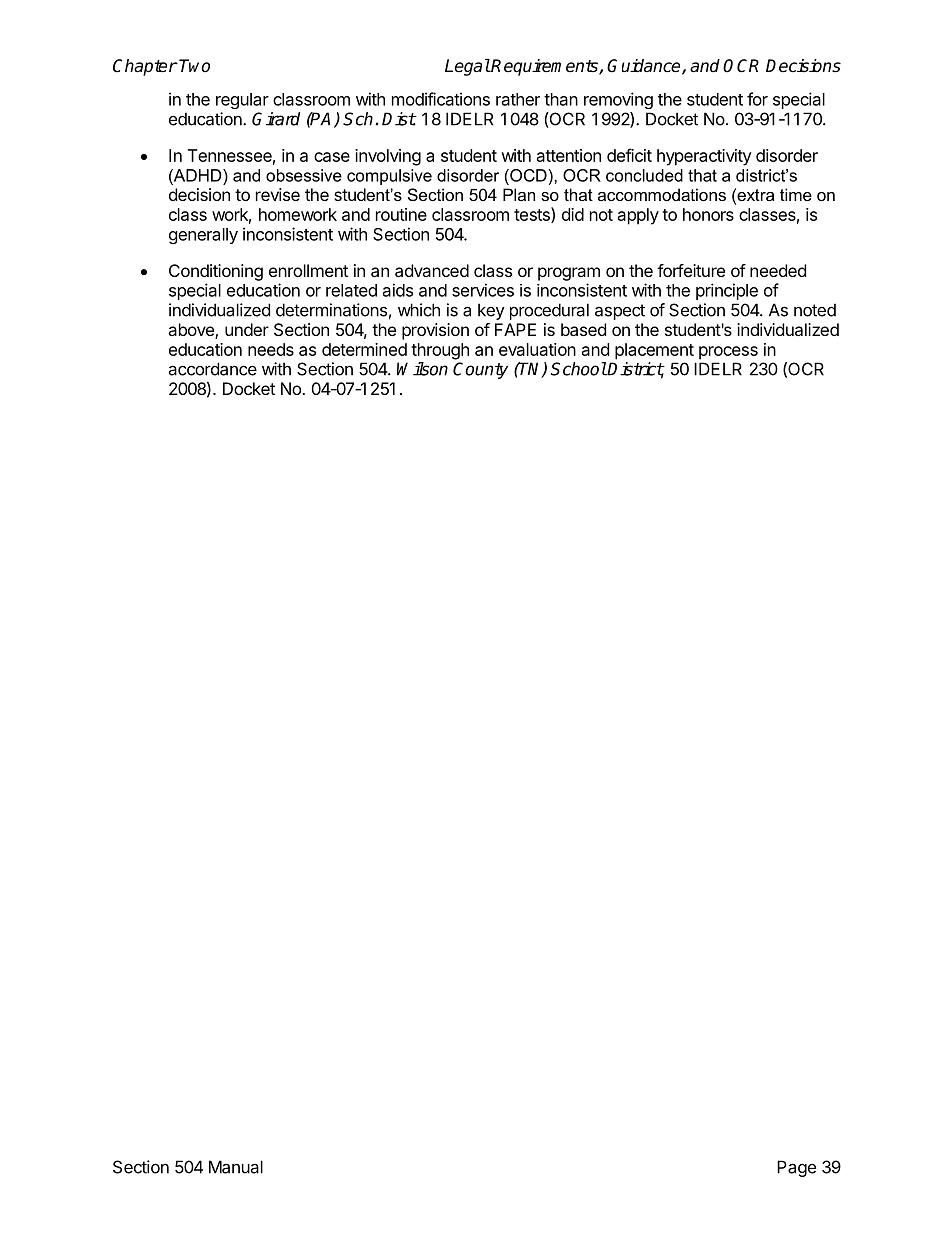 This image has width=952, height=1233. I want to click on County, so click(480, 370).
